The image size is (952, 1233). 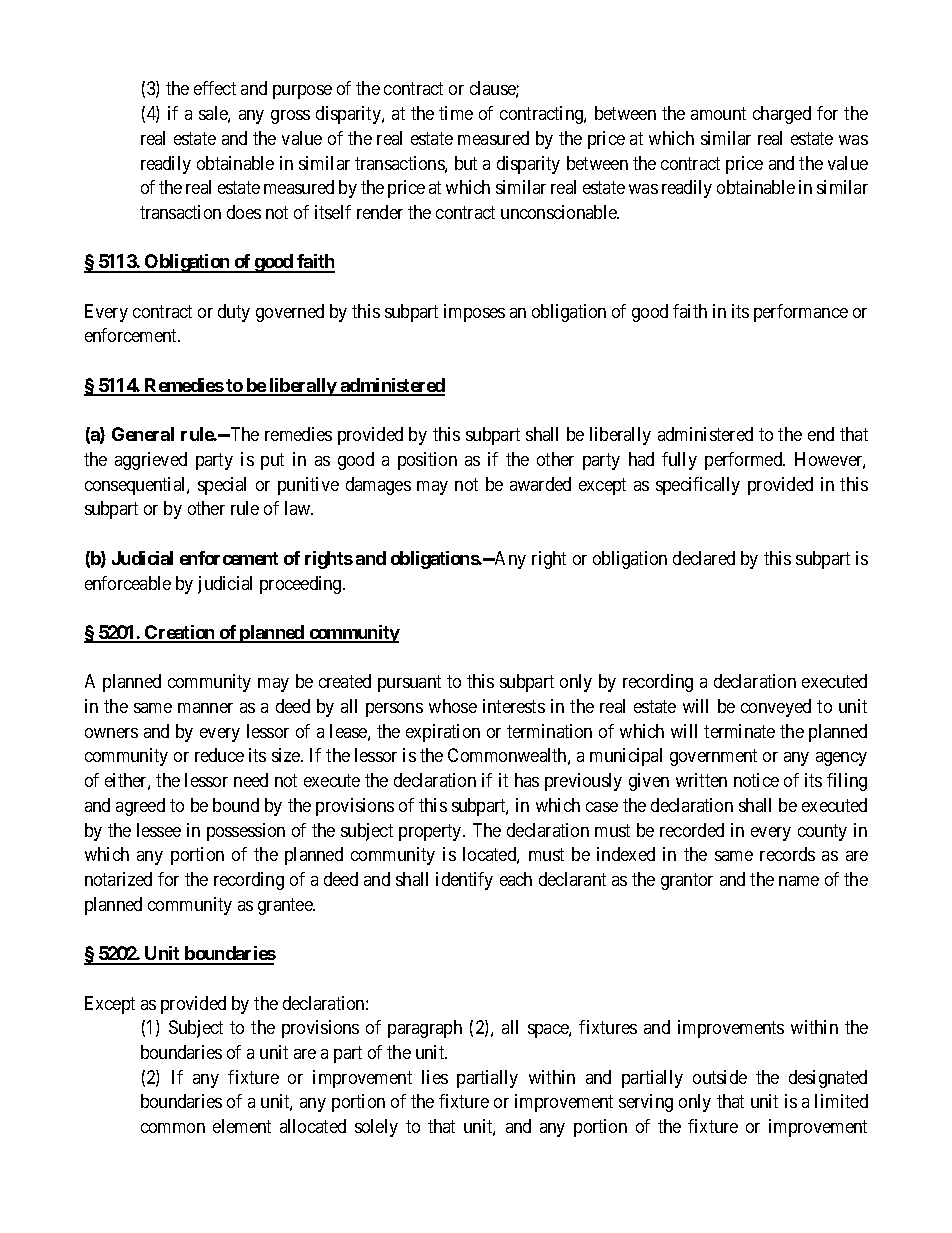 I want to click on time, so click(x=456, y=113).
